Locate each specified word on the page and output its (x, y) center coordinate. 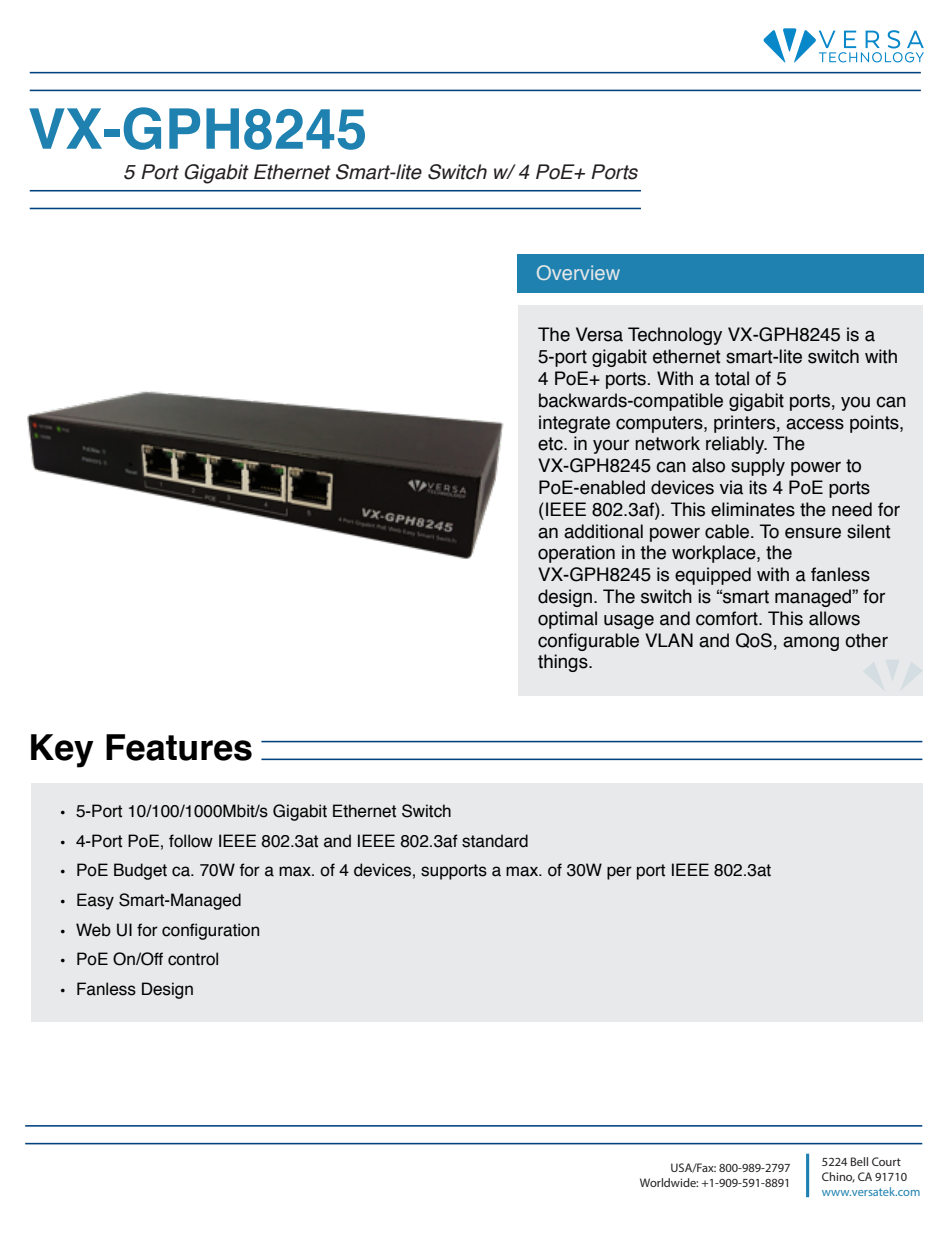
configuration (210, 931)
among (811, 643)
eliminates (753, 509)
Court (886, 1161)
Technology (675, 336)
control (193, 959)
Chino (838, 1177)
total (732, 378)
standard (495, 841)
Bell (859, 1161)
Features (179, 747)
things (564, 663)
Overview (578, 272)
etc (551, 444)
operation (576, 554)
